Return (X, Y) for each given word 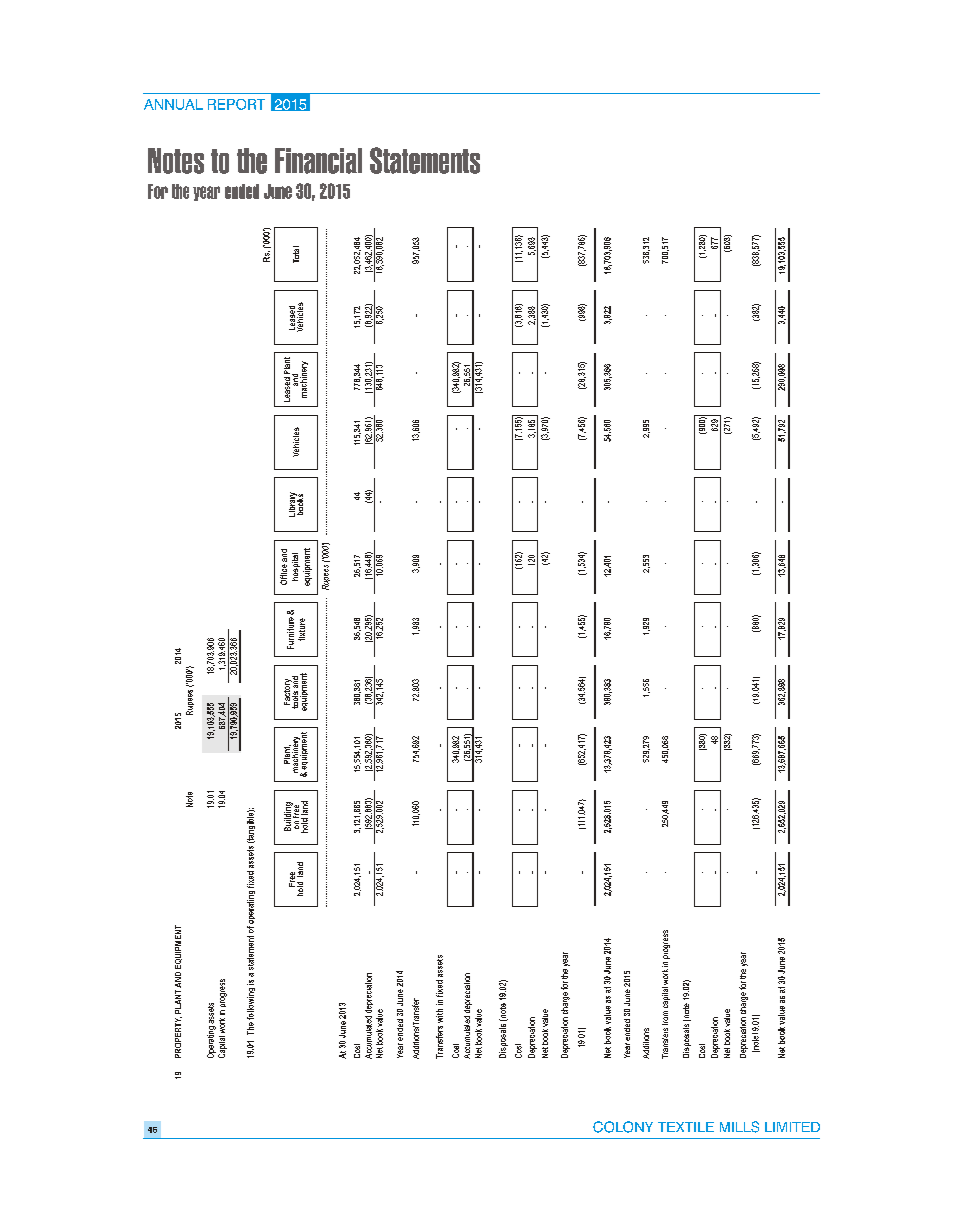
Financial (318, 161)
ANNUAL (173, 104)
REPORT (236, 104)
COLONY (623, 1127)
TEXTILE (686, 1127)
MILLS (739, 1127)
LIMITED (792, 1127)
